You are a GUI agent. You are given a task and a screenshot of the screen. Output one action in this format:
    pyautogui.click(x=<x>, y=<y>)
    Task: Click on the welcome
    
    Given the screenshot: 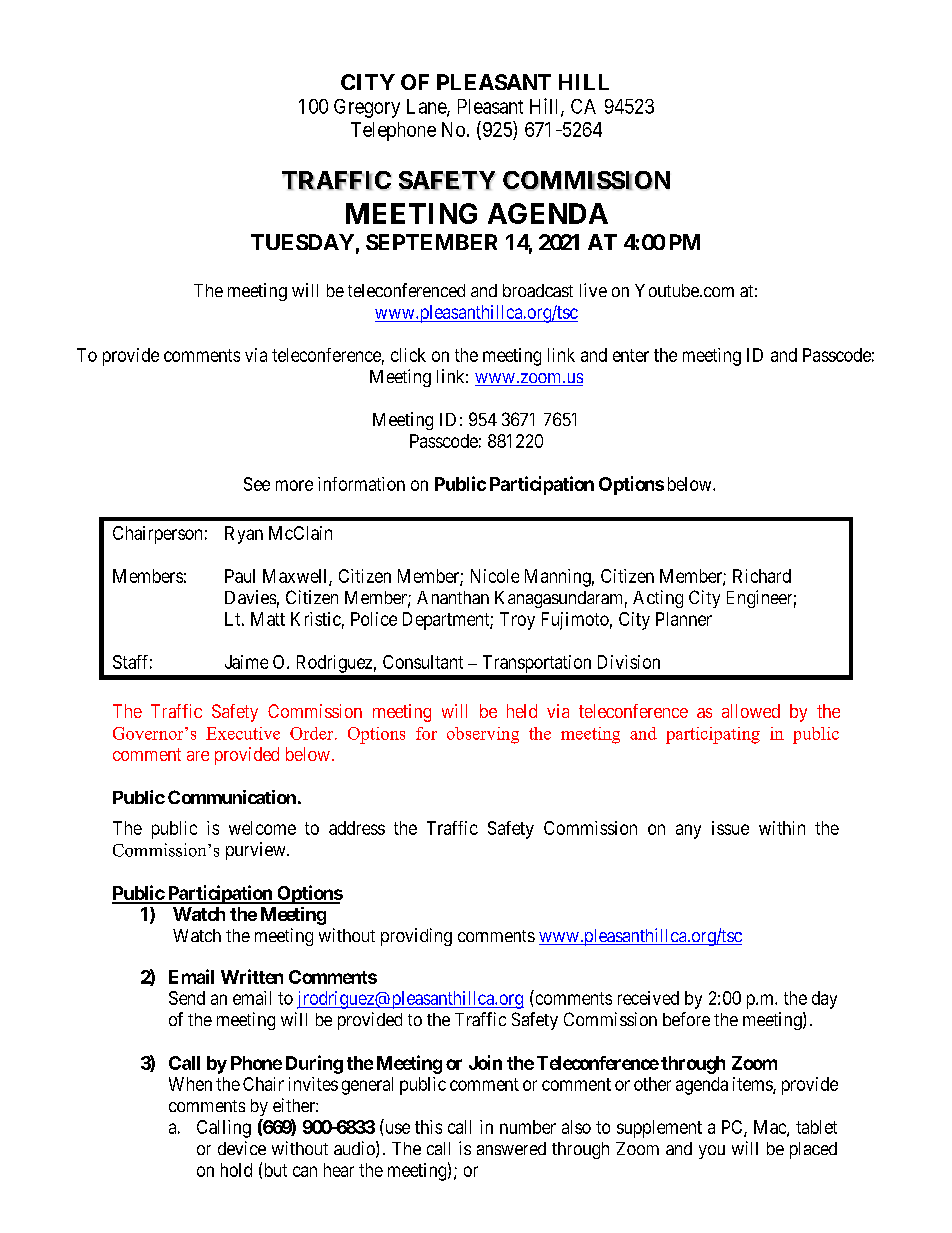 What is the action you would take?
    pyautogui.click(x=262, y=828)
